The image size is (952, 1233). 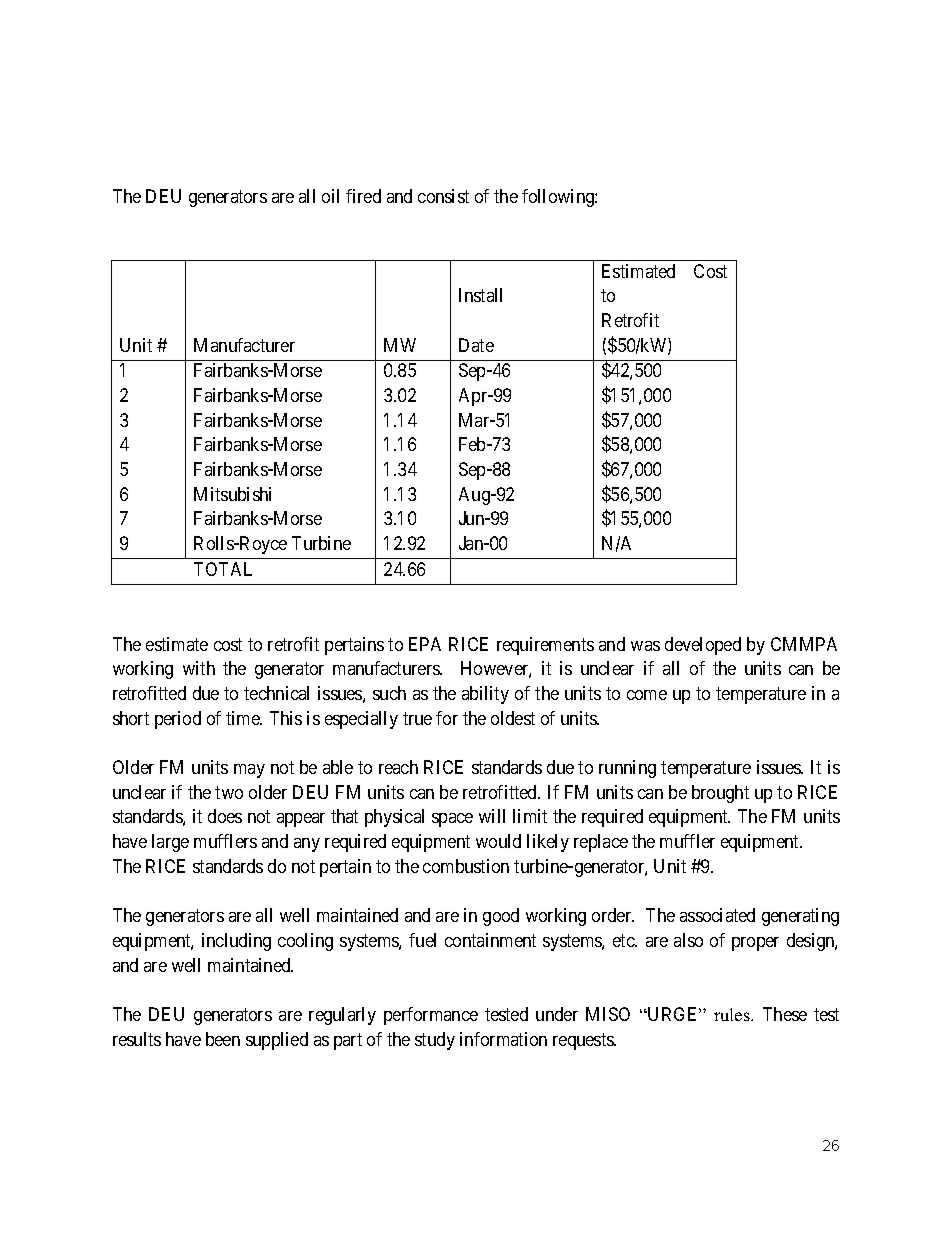 What do you see at coordinates (232, 494) in the screenshot?
I see `Mitsubishi` at bounding box center [232, 494].
